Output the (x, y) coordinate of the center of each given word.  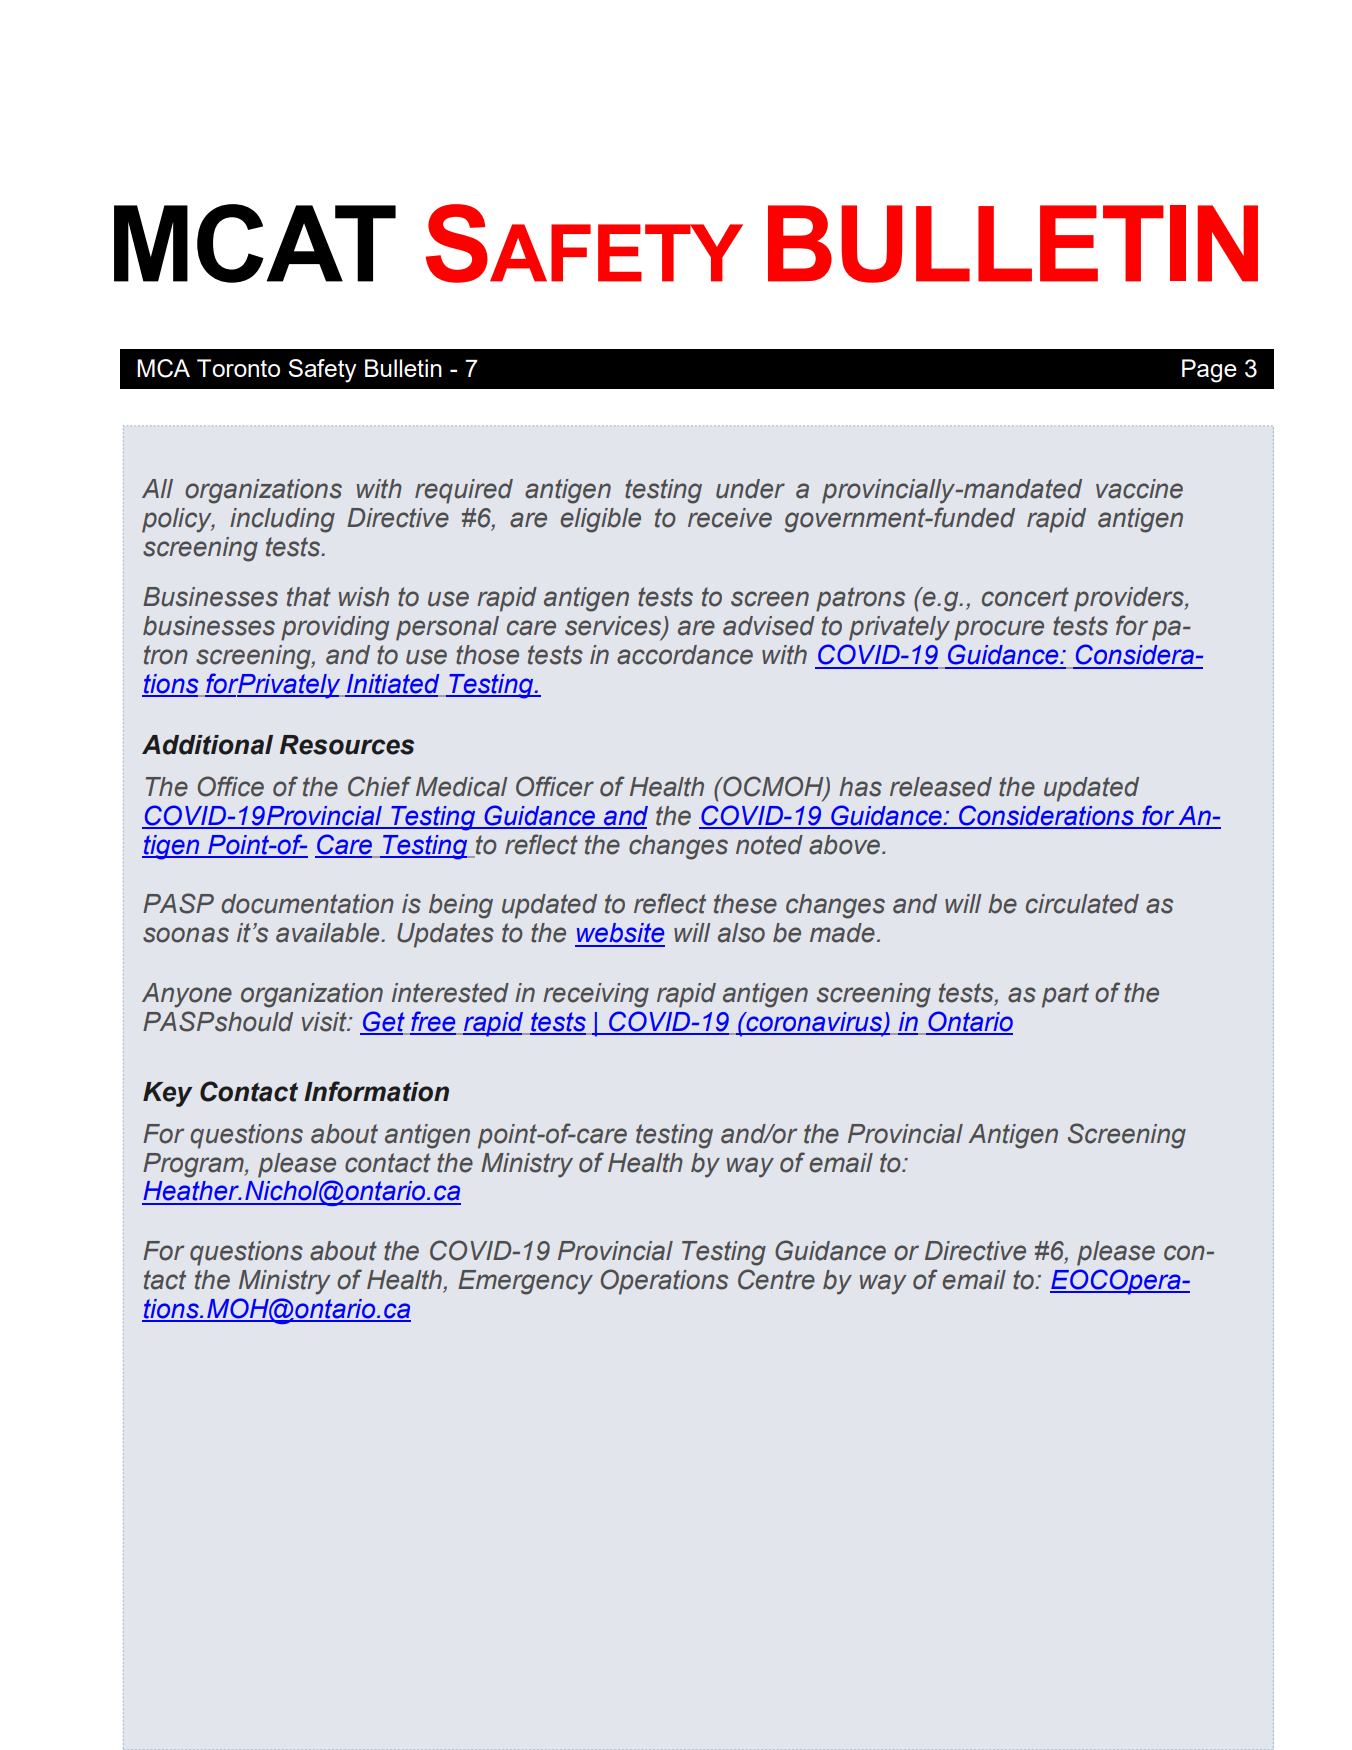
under (750, 489)
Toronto (238, 368)
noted (769, 845)
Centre (776, 1279)
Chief (379, 786)
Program (194, 1165)
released (941, 787)
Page (1209, 371)
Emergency (525, 1282)
